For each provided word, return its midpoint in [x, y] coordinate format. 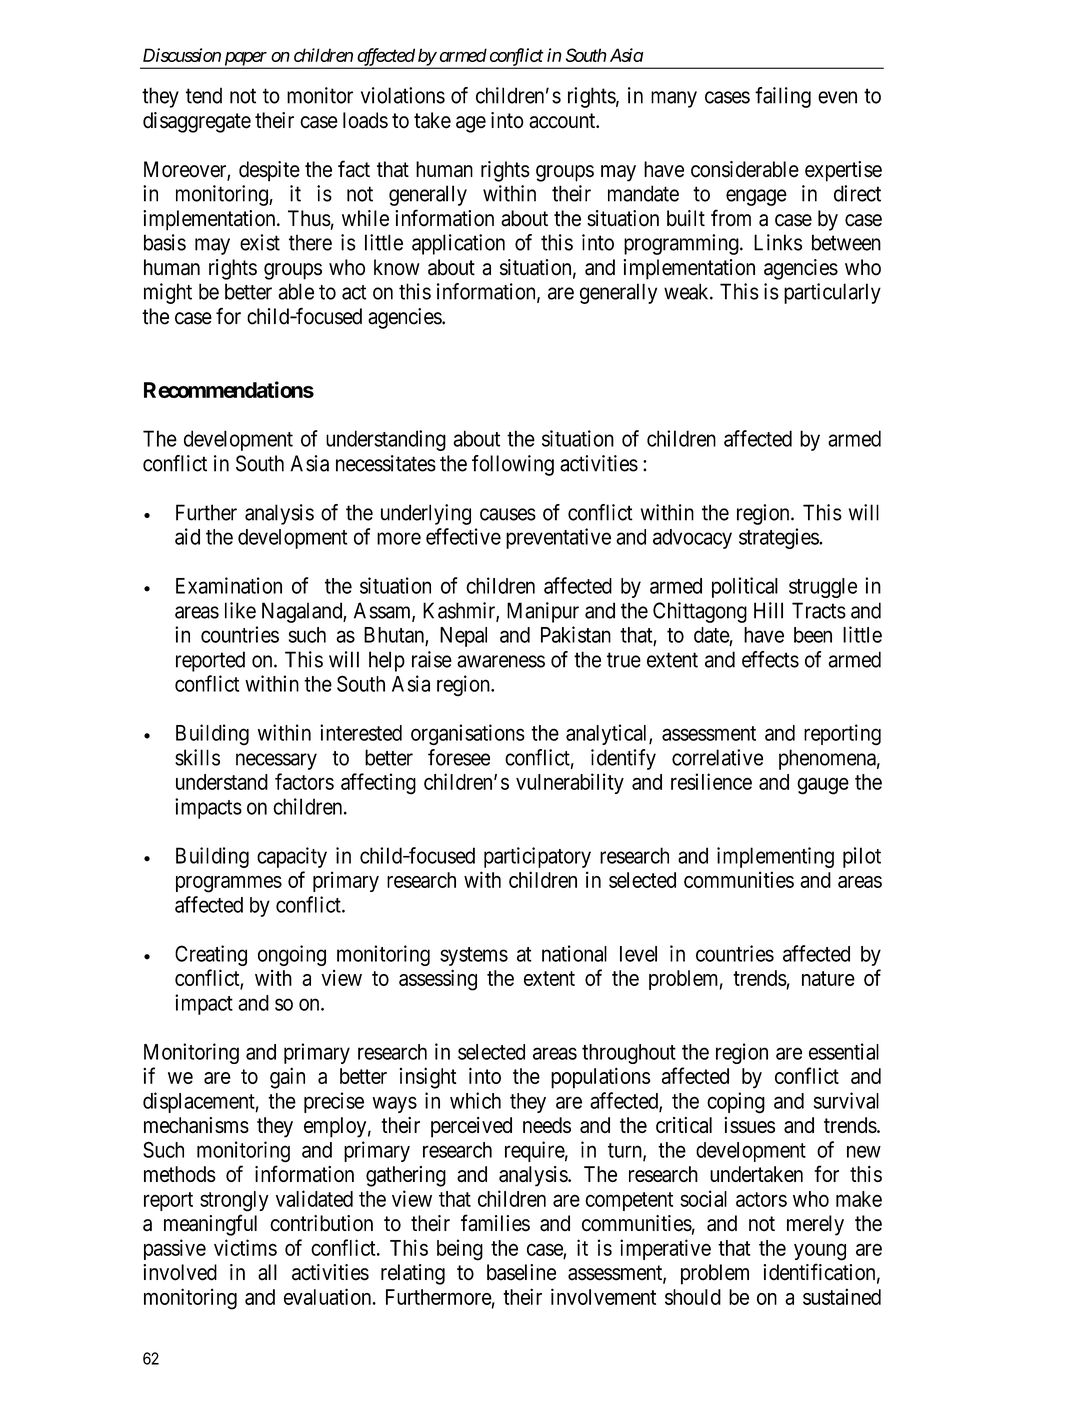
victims [245, 1247]
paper [245, 59]
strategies [779, 538]
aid [187, 536]
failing [783, 97]
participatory [537, 857]
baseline [521, 1272]
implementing [775, 857]
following [513, 465]
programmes [229, 884]
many [674, 99]
